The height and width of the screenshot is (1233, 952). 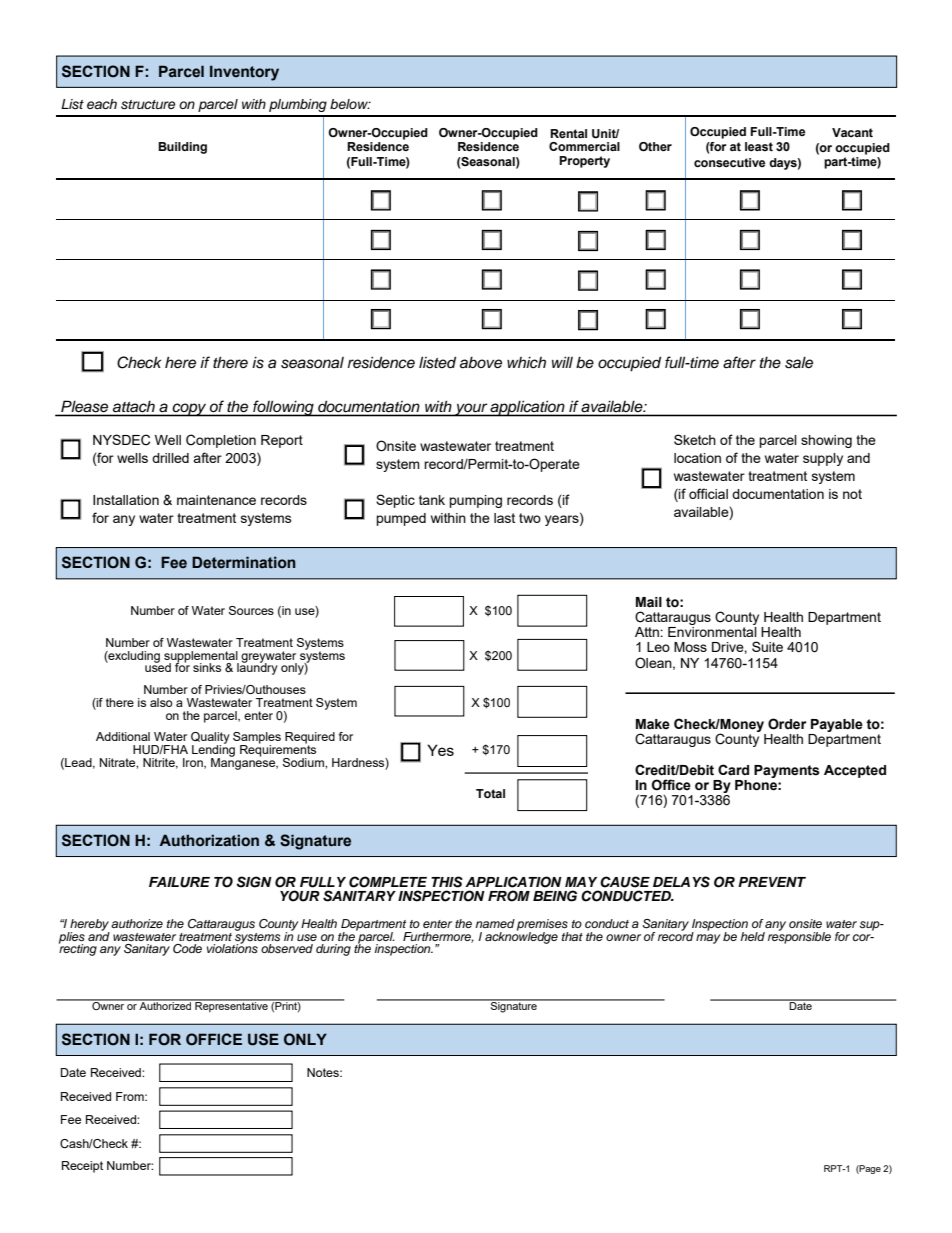 I want to click on Total, so click(x=490, y=793).
